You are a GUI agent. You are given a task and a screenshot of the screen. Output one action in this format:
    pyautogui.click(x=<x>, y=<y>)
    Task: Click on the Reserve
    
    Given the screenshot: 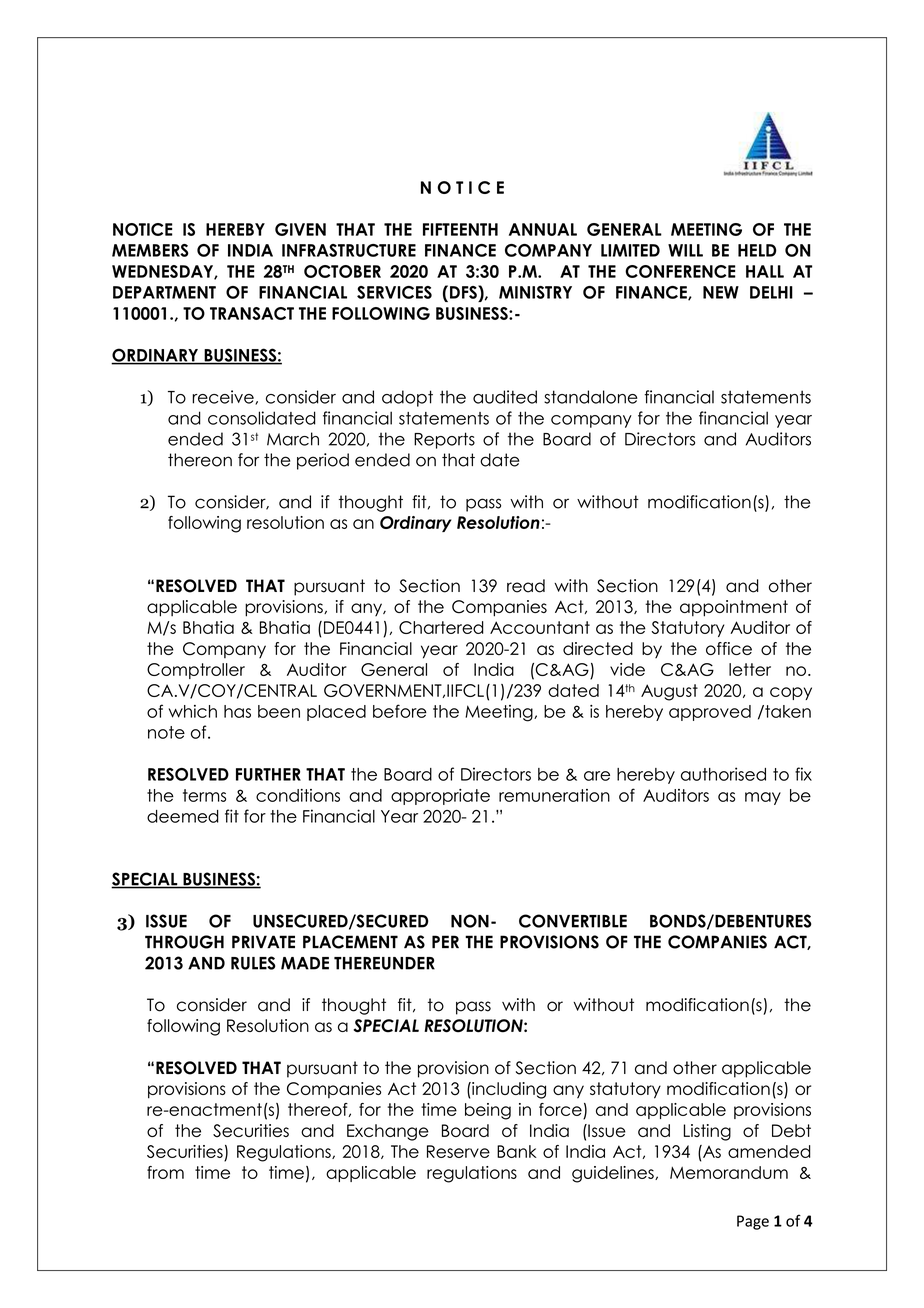 What is the action you would take?
    pyautogui.click(x=458, y=1151)
